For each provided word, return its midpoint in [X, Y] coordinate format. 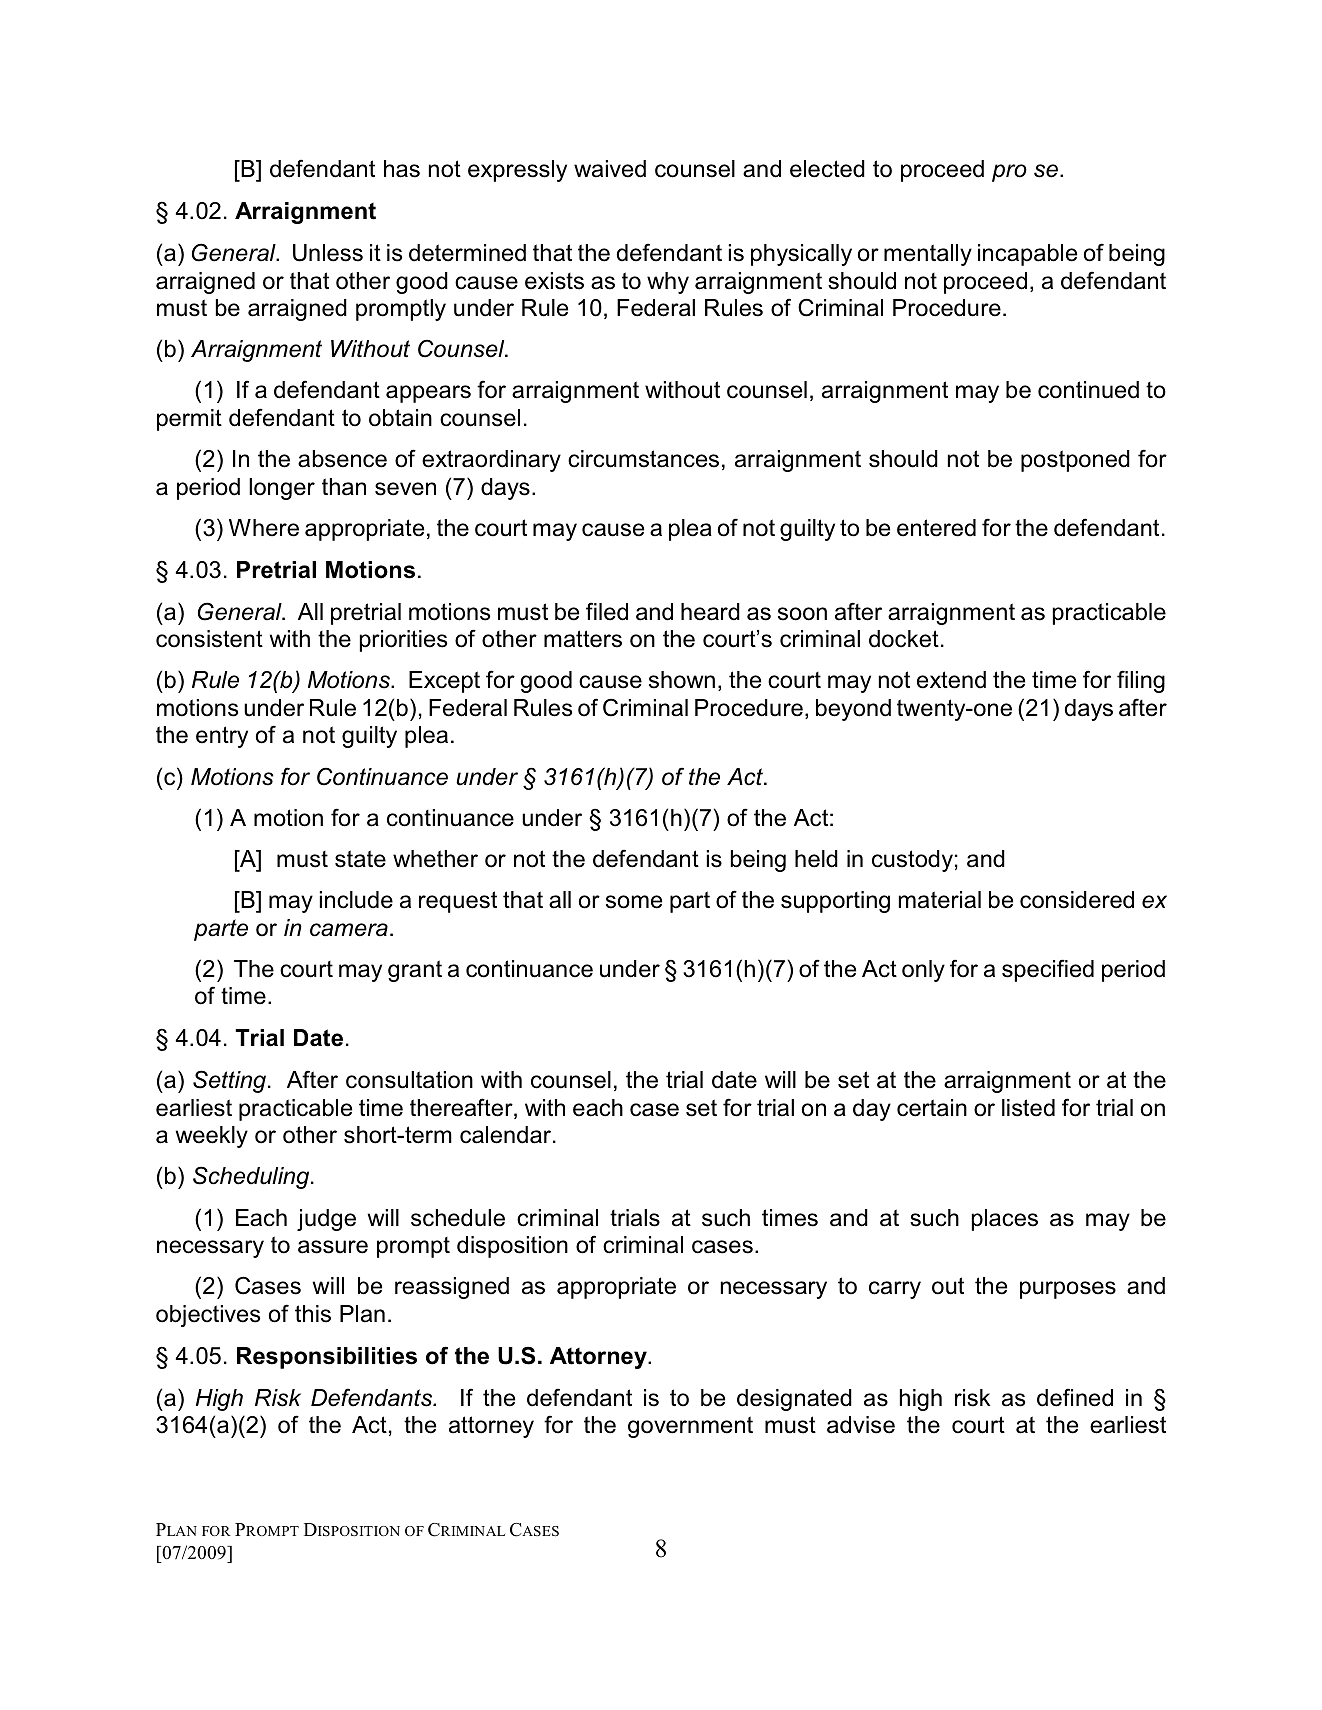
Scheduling [252, 1177]
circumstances [643, 459]
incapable [1027, 255]
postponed [1075, 461]
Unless [328, 253]
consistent [209, 639]
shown [682, 680]
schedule [458, 1218]
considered [1077, 900]
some [634, 902]
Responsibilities [327, 1358]
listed [1028, 1108]
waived [610, 169]
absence [342, 459]
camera [349, 930]
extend [951, 680]
